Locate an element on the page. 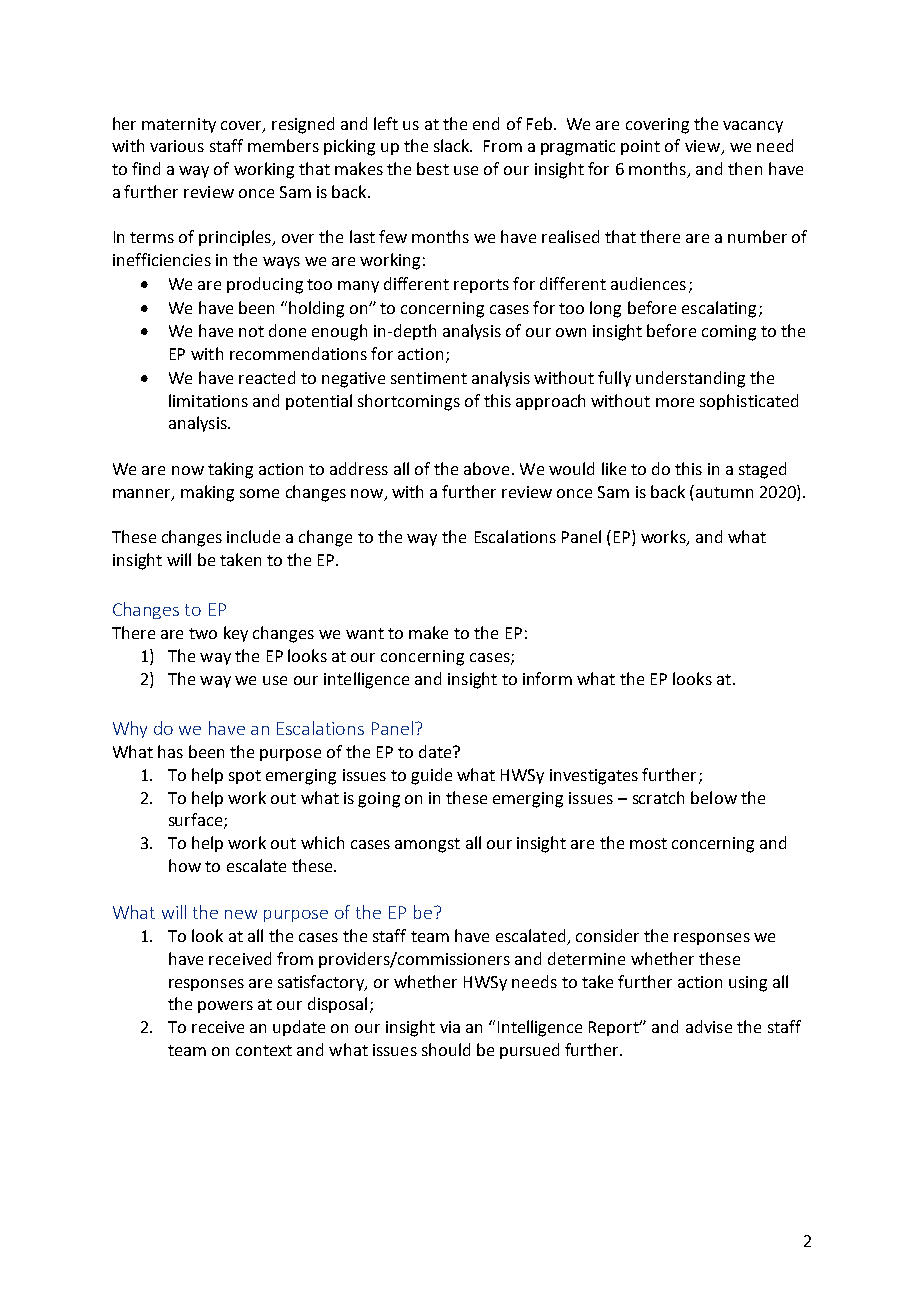  point is located at coordinates (640, 147).
